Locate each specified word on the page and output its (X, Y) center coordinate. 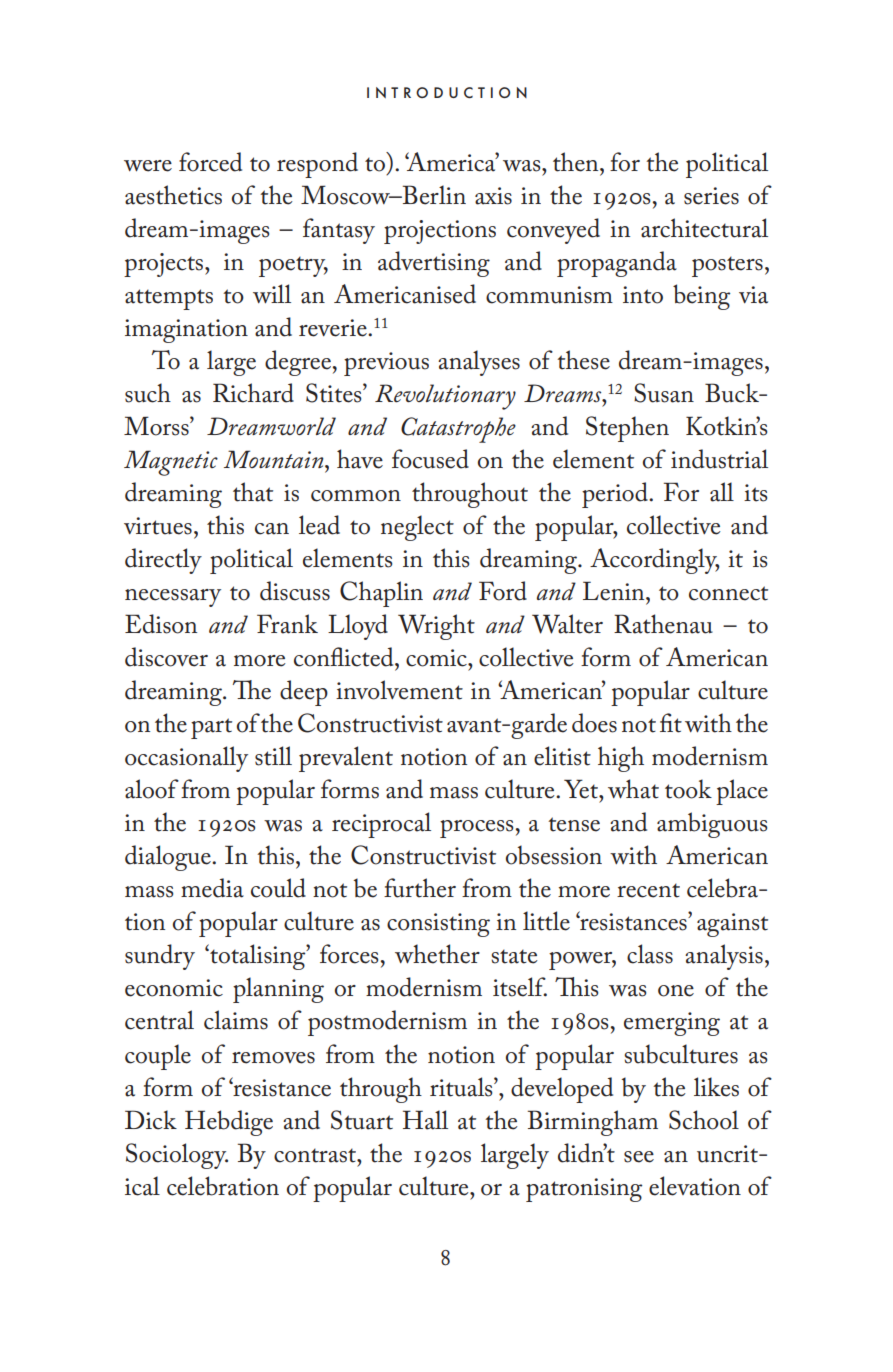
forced (210, 162)
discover (166, 657)
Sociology (177, 1156)
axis (493, 196)
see (639, 1157)
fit (671, 723)
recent (648, 890)
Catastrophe (458, 430)
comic (437, 658)
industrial (719, 459)
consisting (438, 925)
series (711, 196)
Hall (425, 1120)
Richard (253, 393)
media (212, 888)
